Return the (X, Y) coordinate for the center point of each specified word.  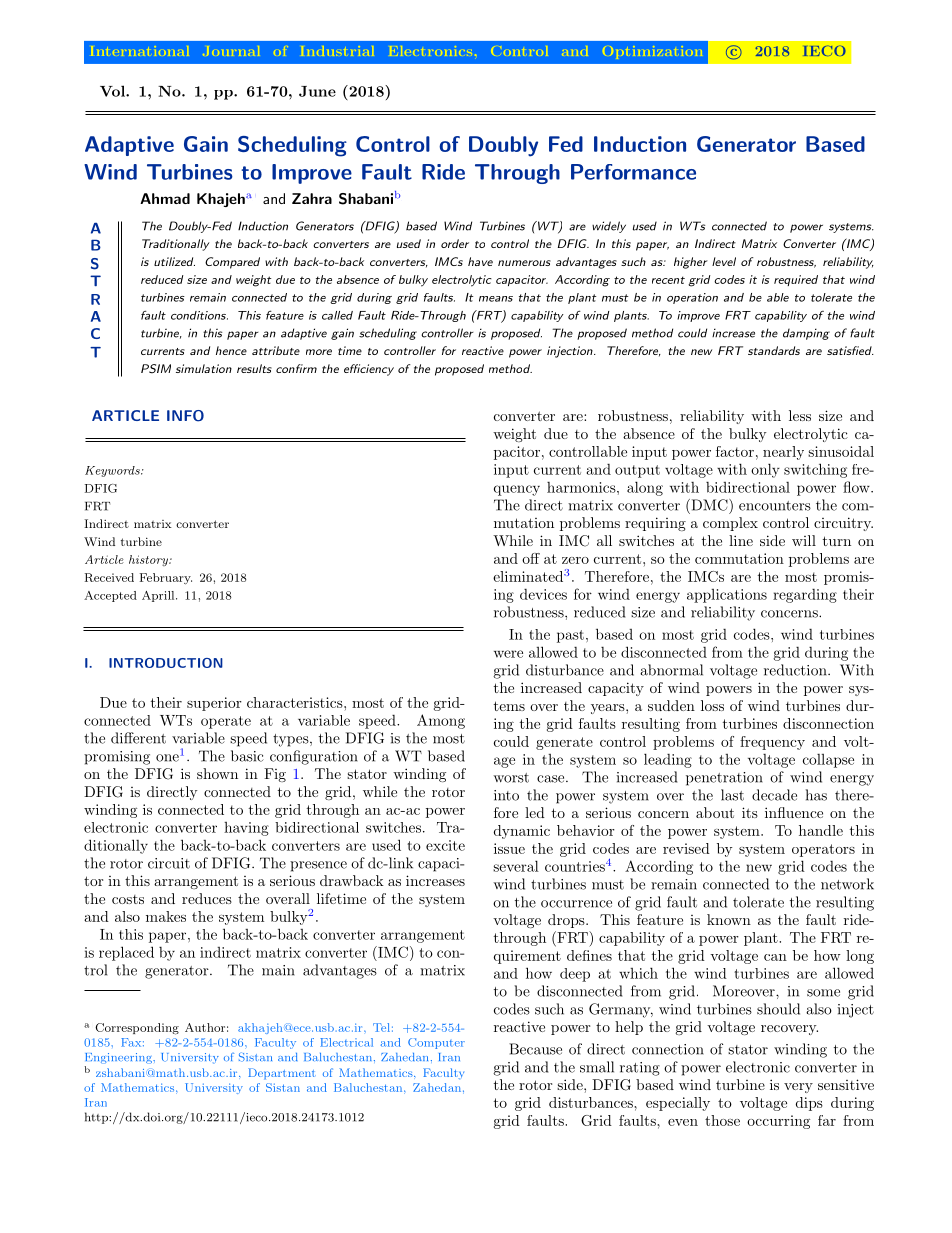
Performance (633, 172)
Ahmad (165, 198)
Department (282, 1074)
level (724, 261)
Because (535, 1049)
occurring (778, 1122)
